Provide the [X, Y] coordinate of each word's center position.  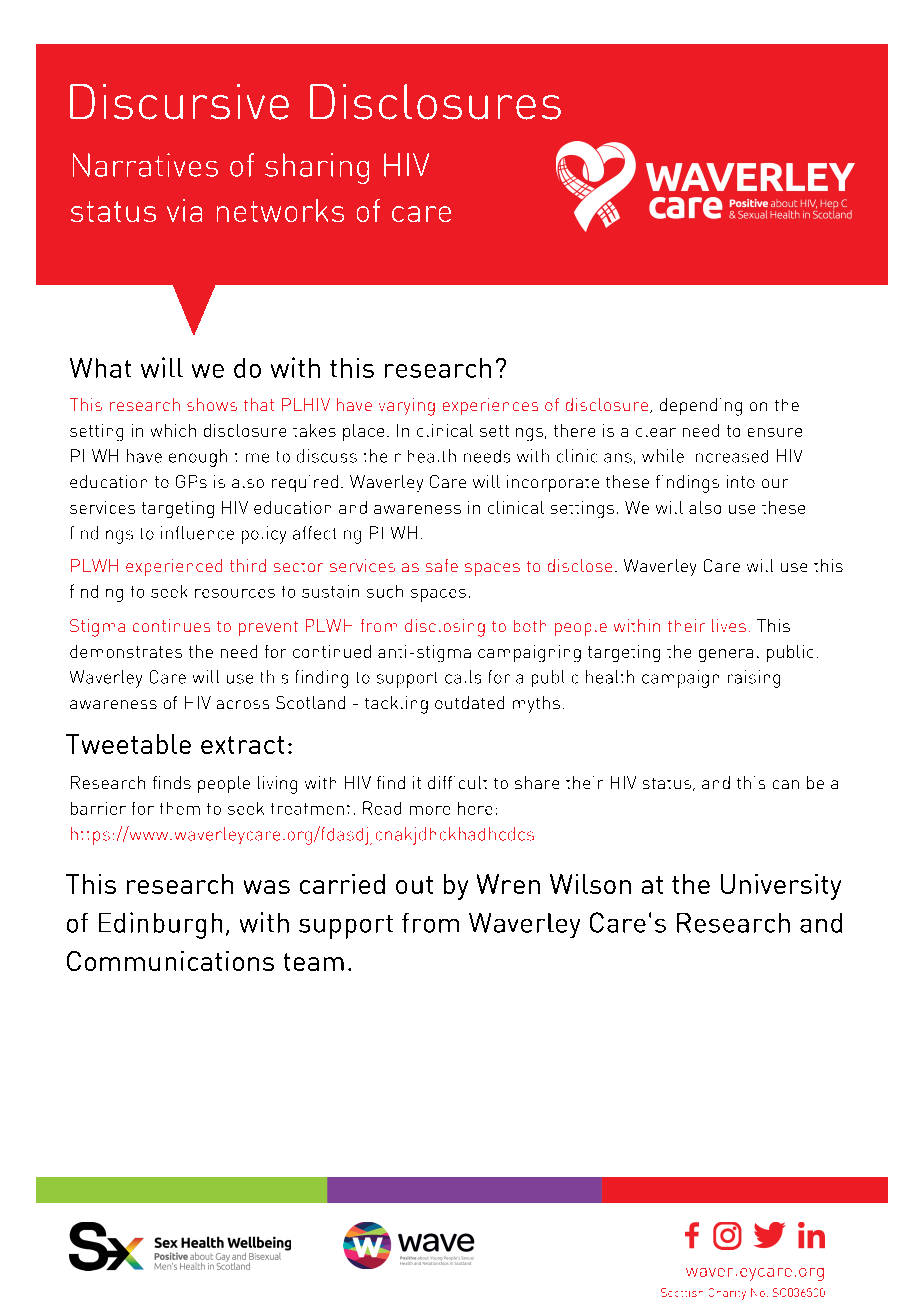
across [243, 704]
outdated [469, 702]
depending [701, 407]
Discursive [179, 102]
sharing [317, 168]
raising [754, 679]
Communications [170, 961]
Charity [727, 1294]
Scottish [682, 1292]
